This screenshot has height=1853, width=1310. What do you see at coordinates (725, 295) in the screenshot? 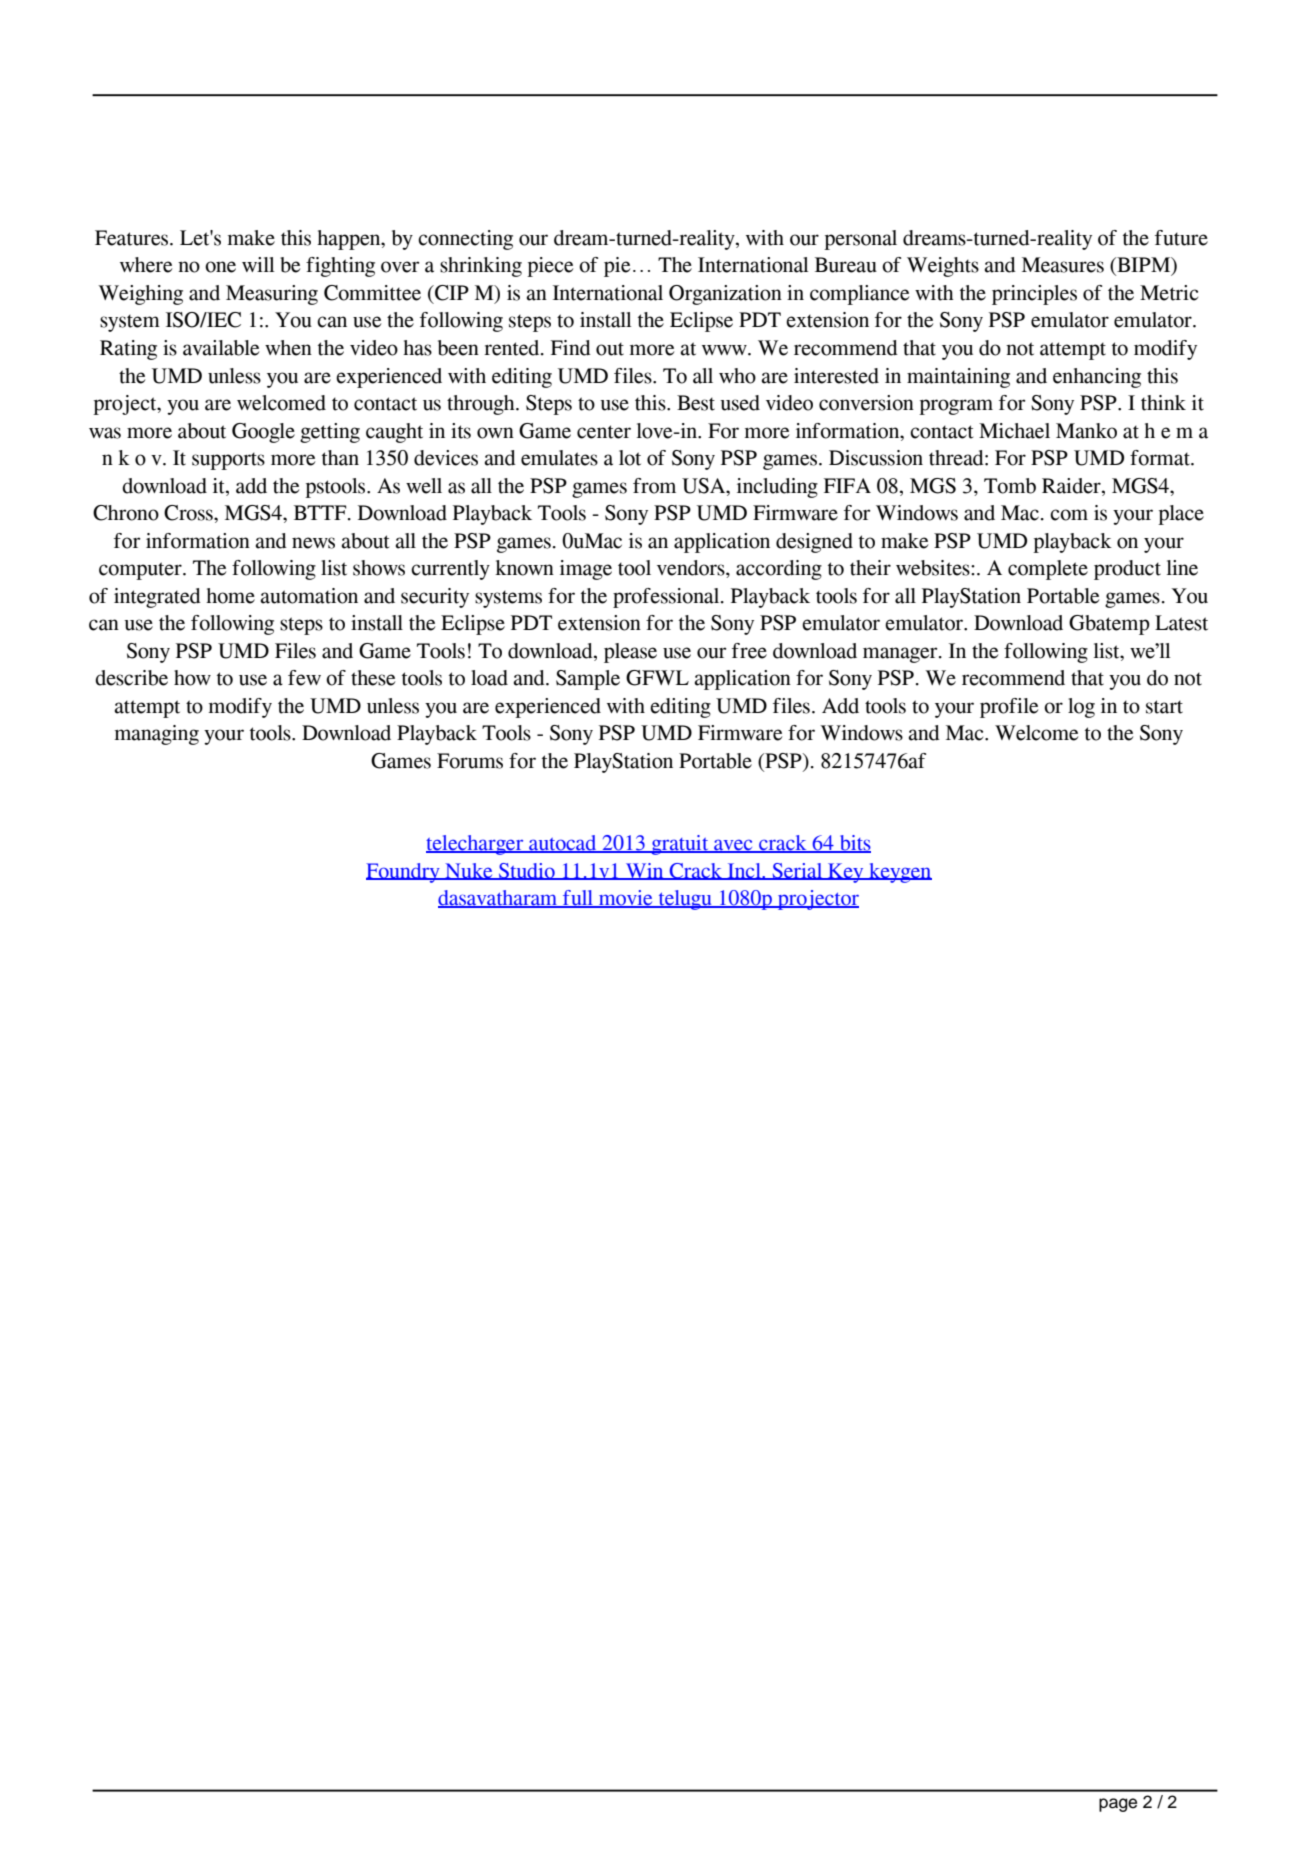
I see `Organization` at bounding box center [725, 295].
